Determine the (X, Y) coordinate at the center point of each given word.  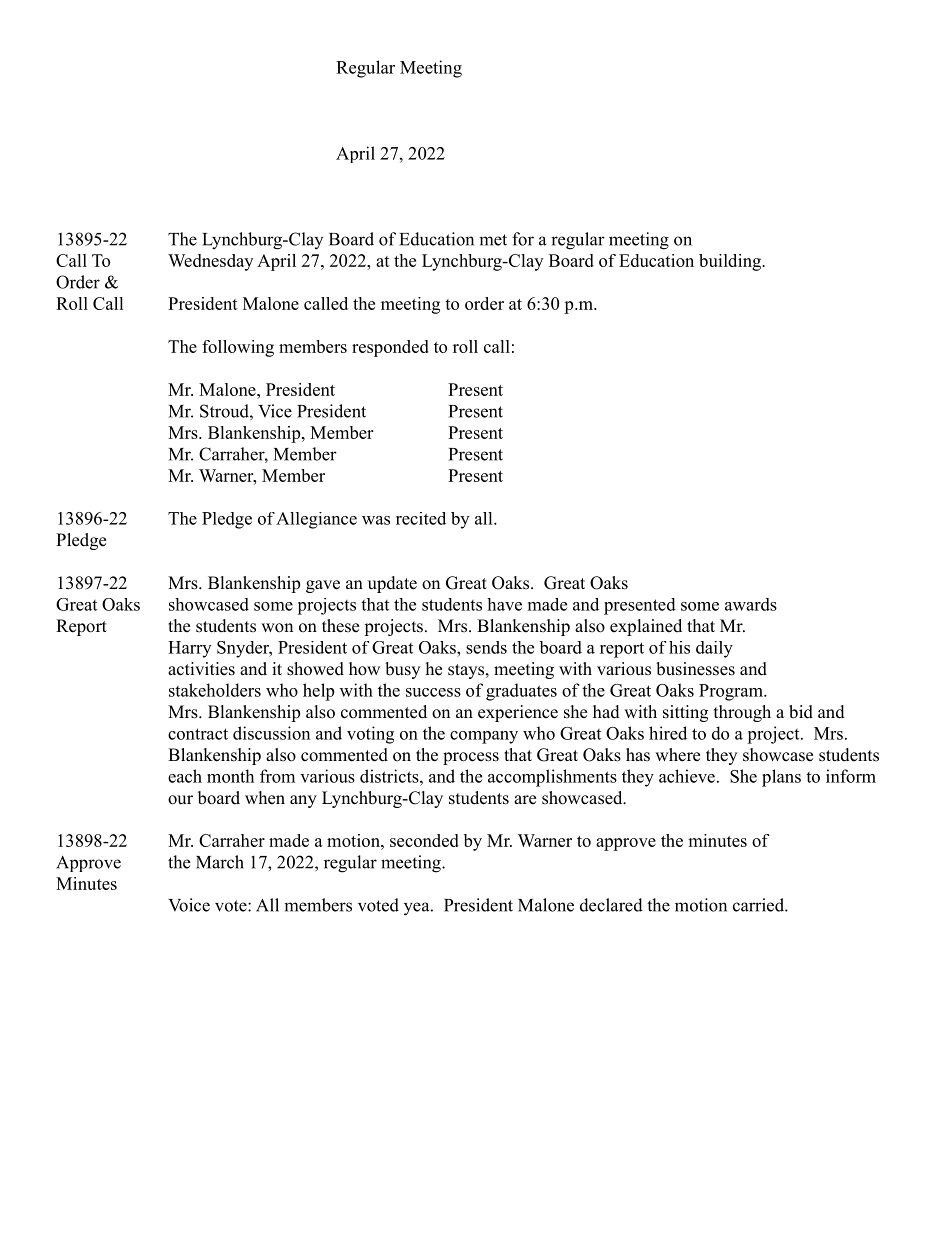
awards (751, 604)
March (220, 862)
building (731, 262)
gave (323, 586)
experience (518, 713)
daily (714, 649)
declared (611, 905)
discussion (271, 733)
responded (390, 348)
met (493, 240)
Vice (275, 411)
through (742, 713)
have (504, 604)
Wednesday (210, 262)
